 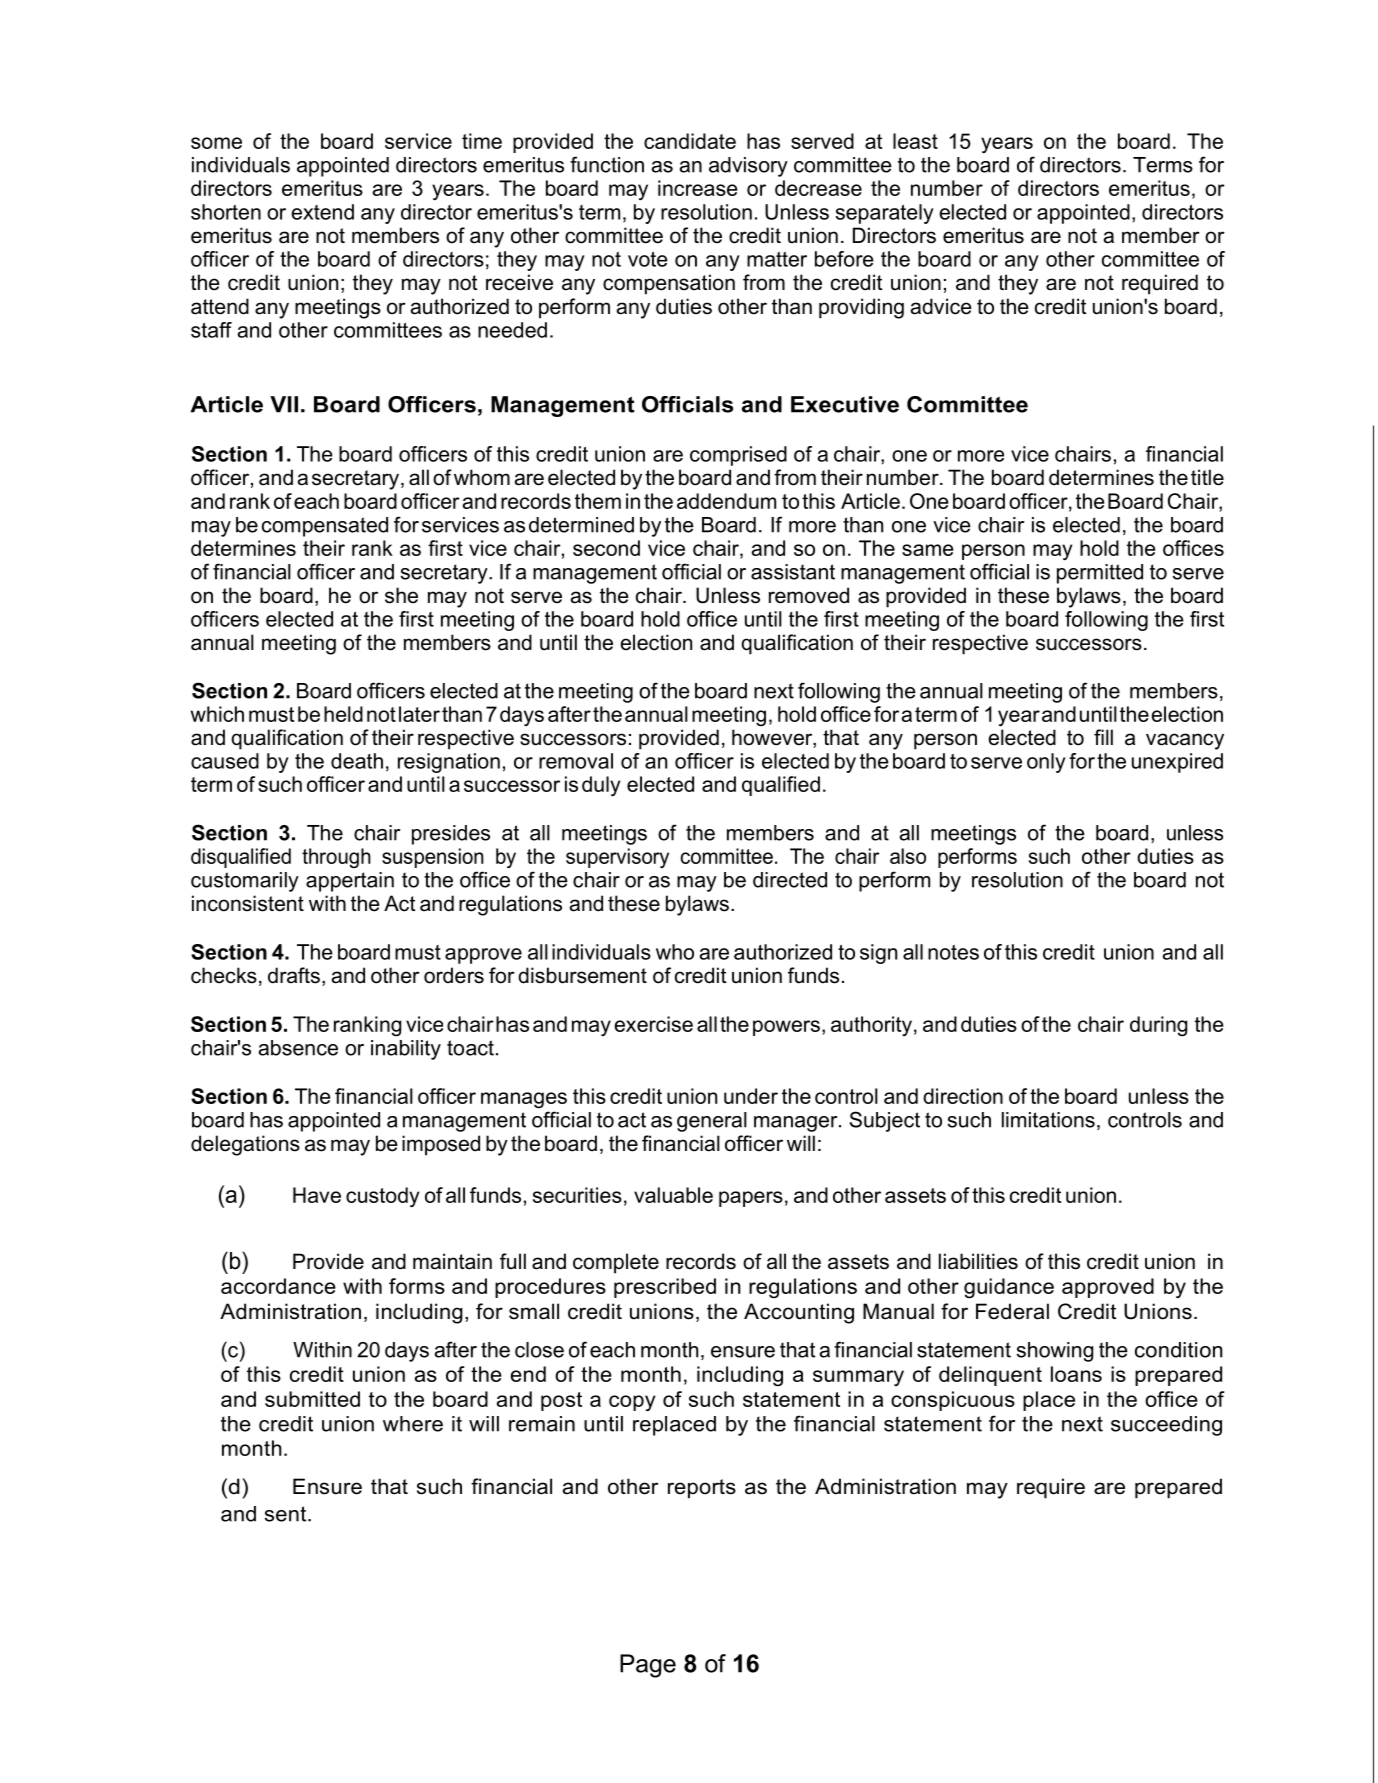 What do you see at coordinates (953, 952) in the document?
I see `notes` at bounding box center [953, 952].
